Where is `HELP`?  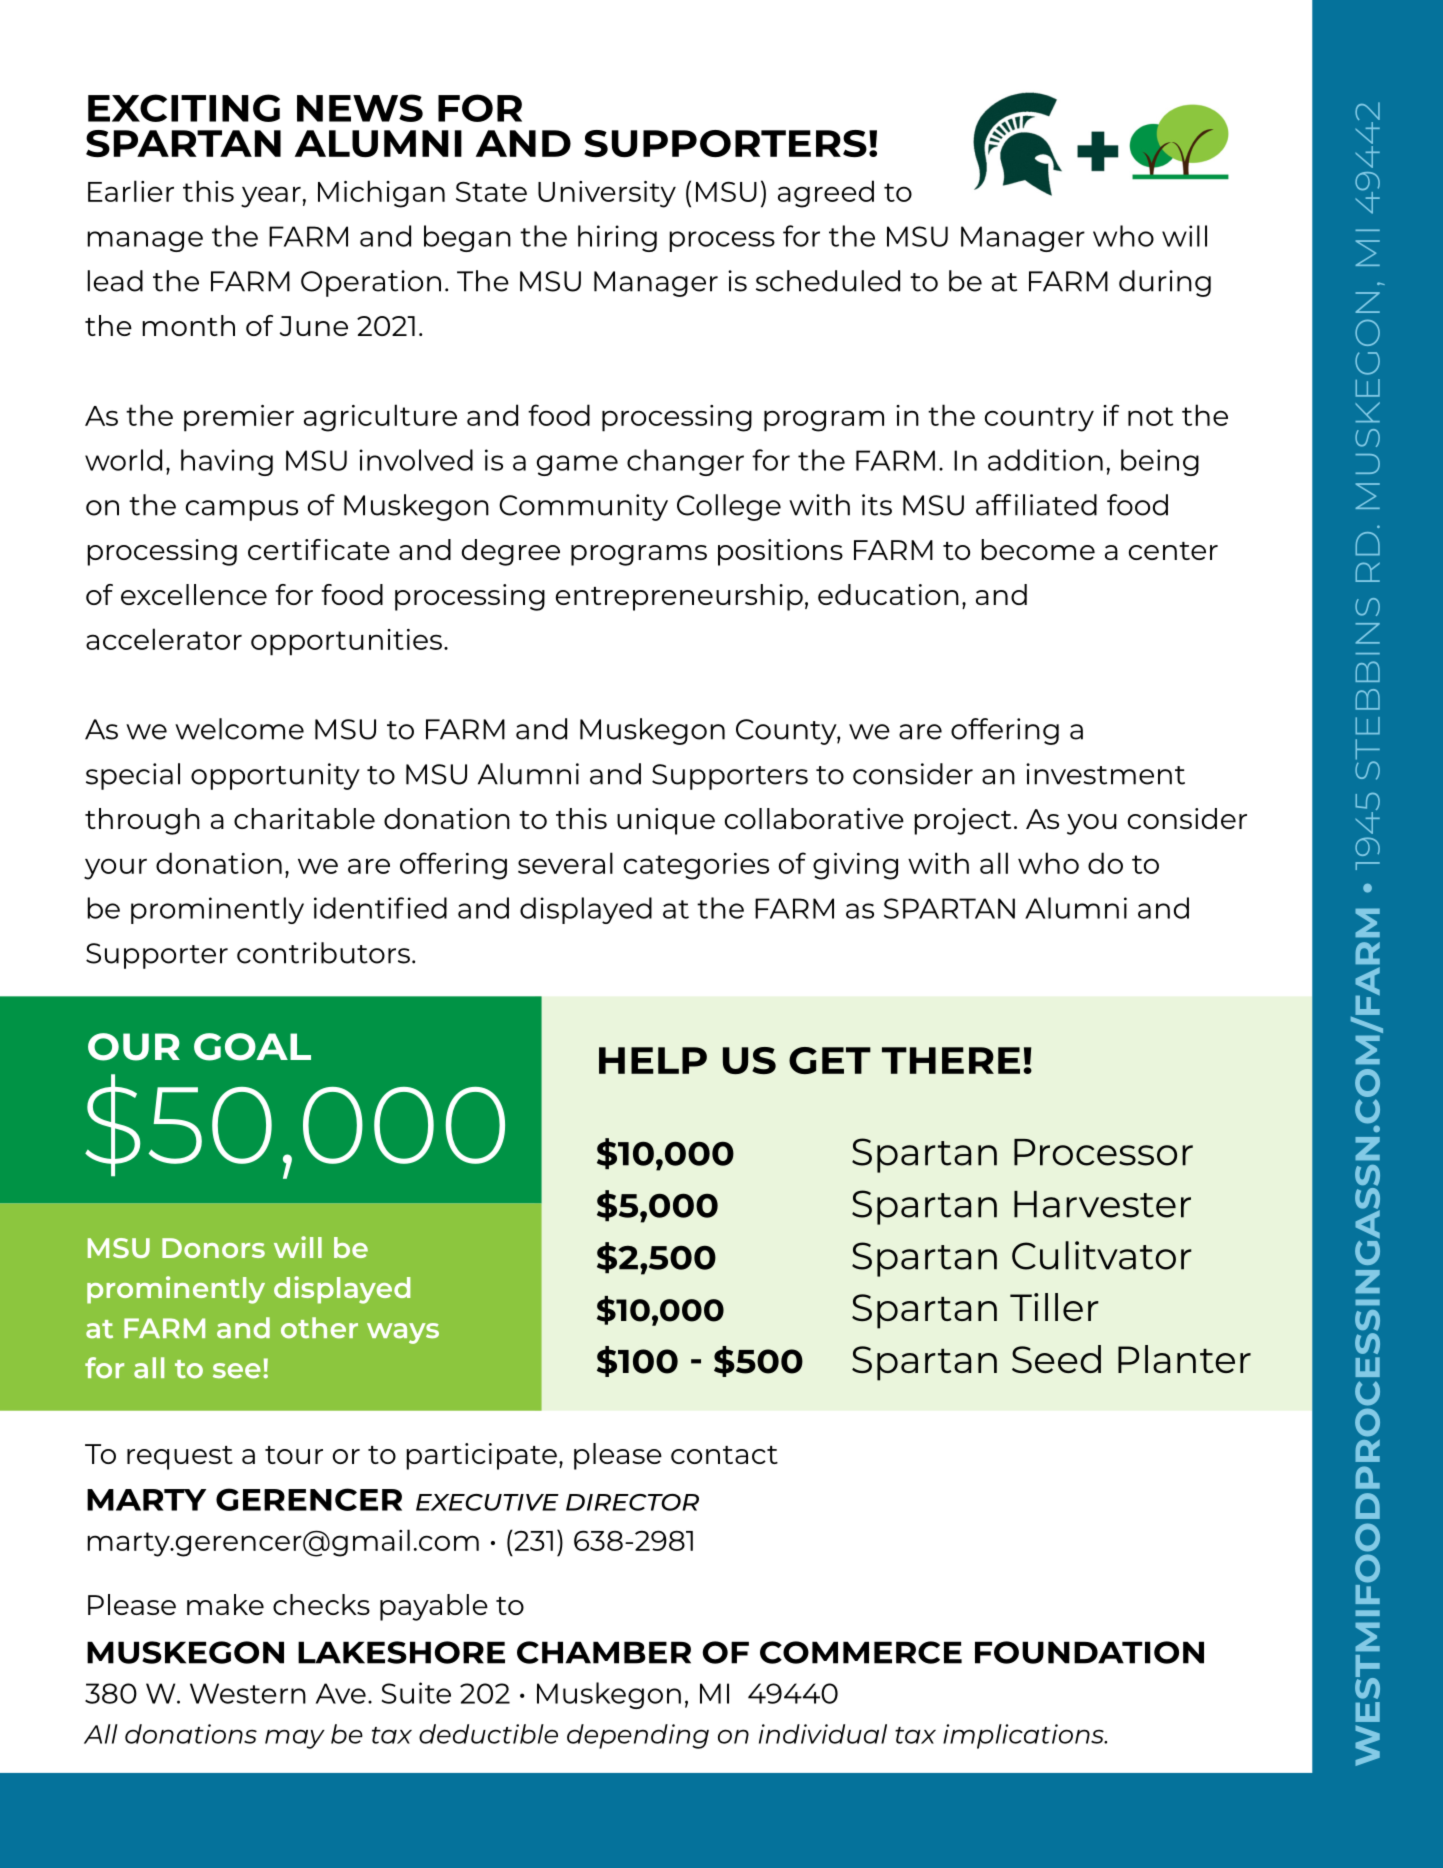 HELP is located at coordinates (653, 1060).
